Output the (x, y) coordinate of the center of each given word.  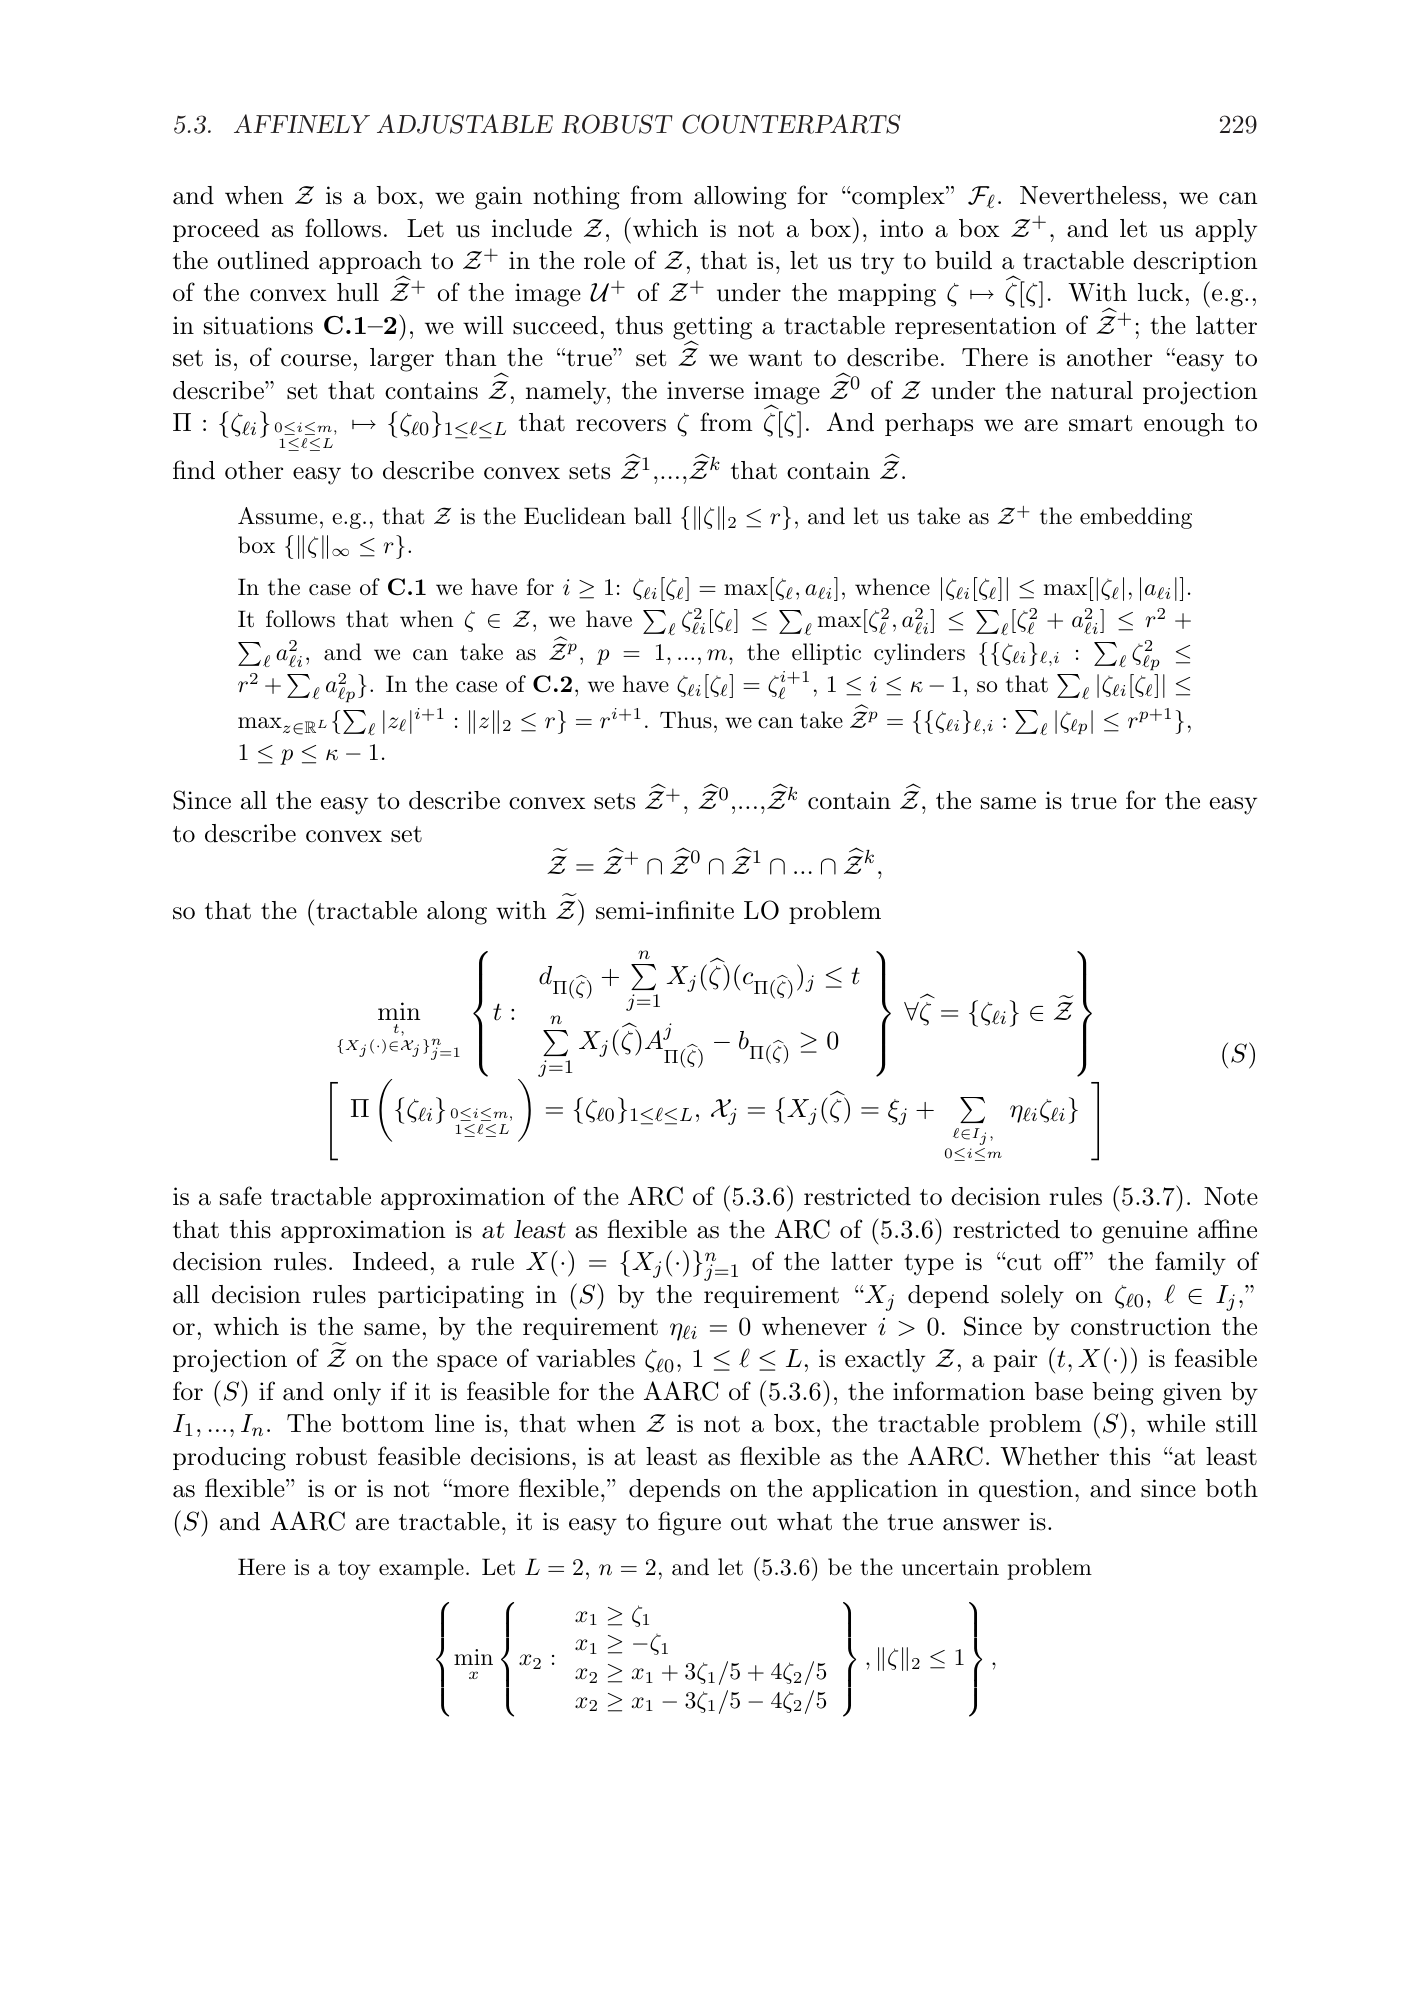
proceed (216, 230)
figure (689, 1523)
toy (354, 1570)
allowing (740, 198)
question (1026, 1490)
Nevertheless (1090, 195)
